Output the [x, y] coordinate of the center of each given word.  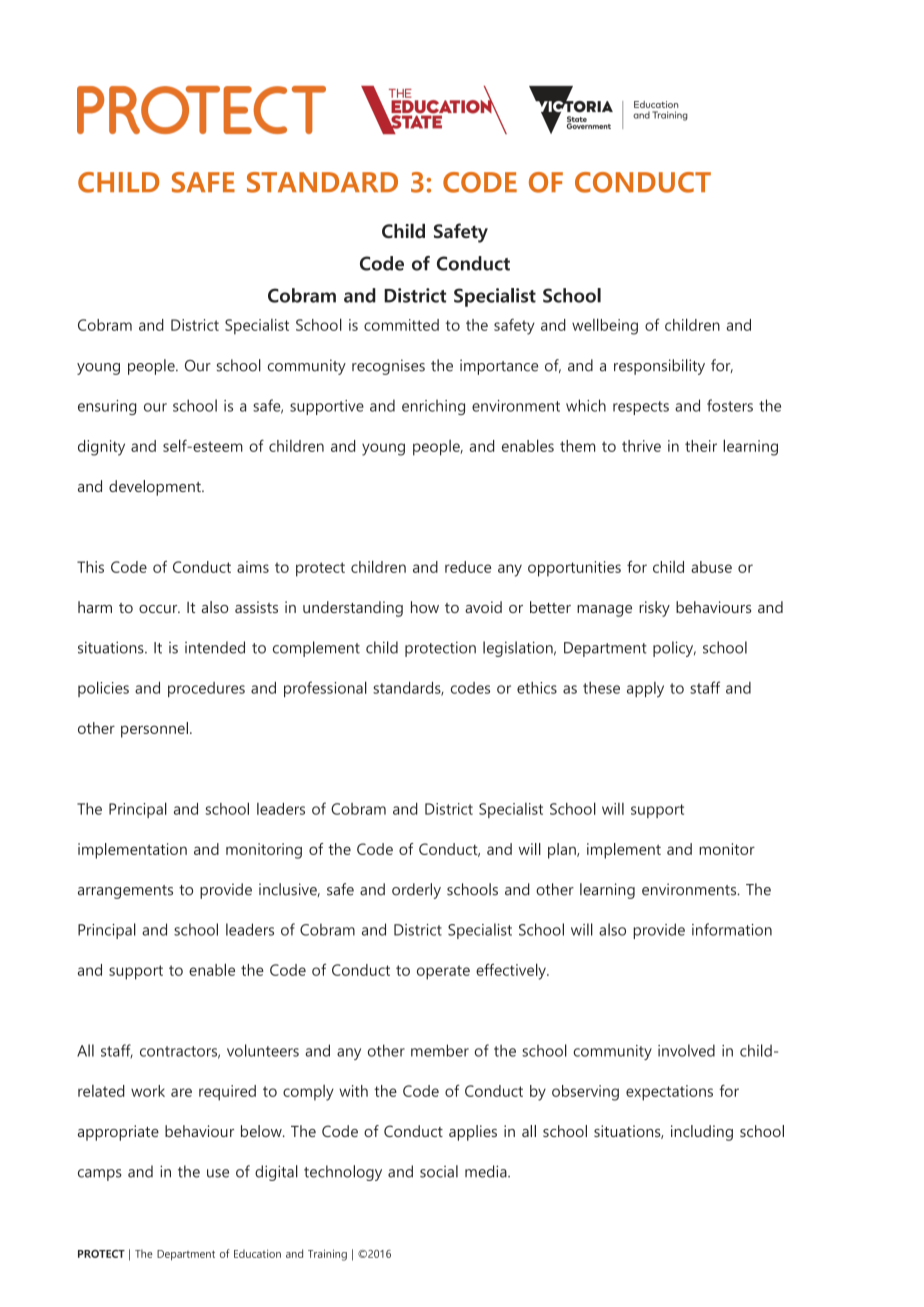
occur [159, 609]
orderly [416, 891]
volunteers [263, 1050]
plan [563, 851]
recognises [388, 367]
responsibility [659, 367]
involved [686, 1050]
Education [257, 1253]
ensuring [107, 407]
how [425, 607]
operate [443, 972]
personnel [154, 730]
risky [654, 609]
